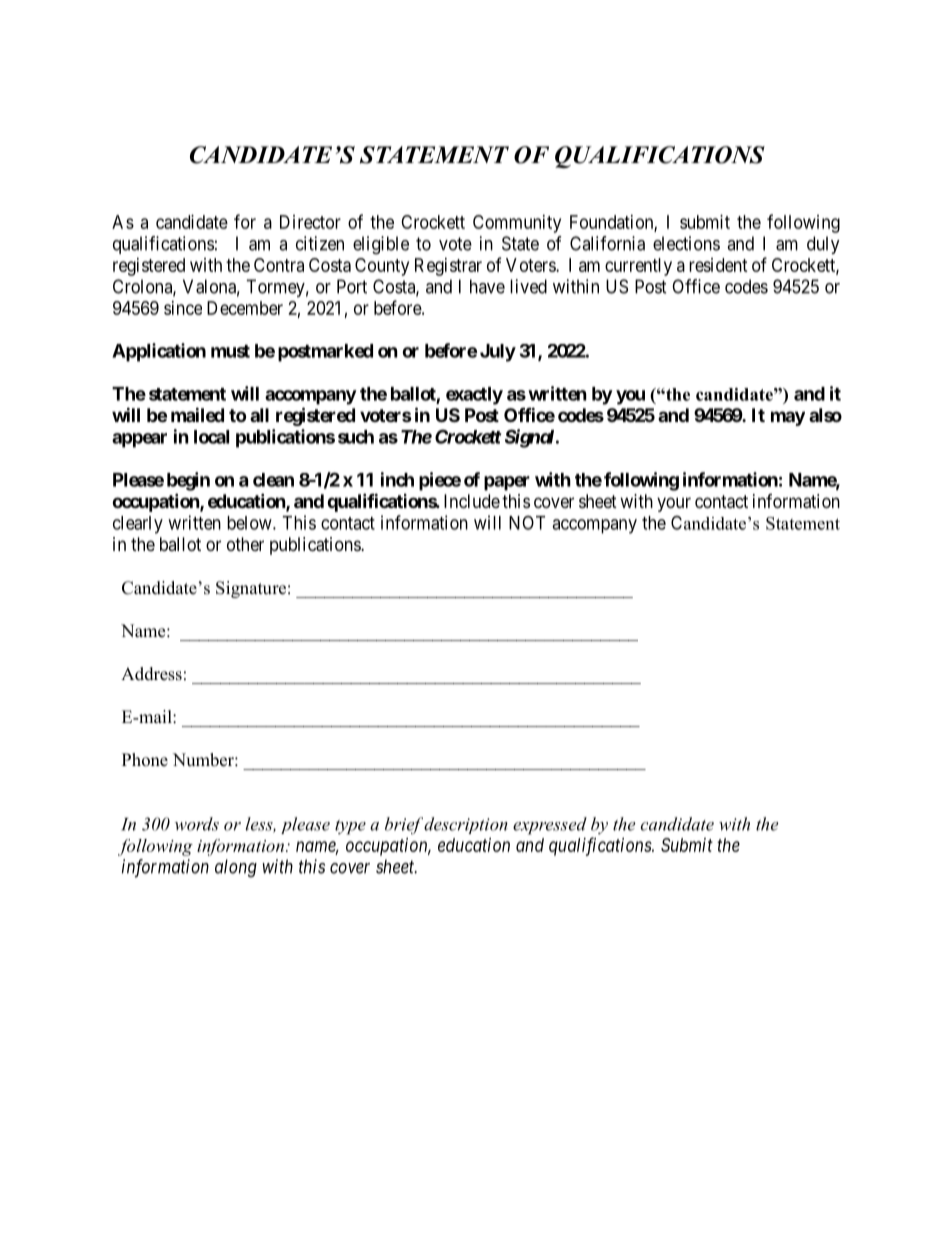 The image size is (952, 1233). Describe the element at coordinates (279, 265) in the screenshot. I see `Contra` at that location.
